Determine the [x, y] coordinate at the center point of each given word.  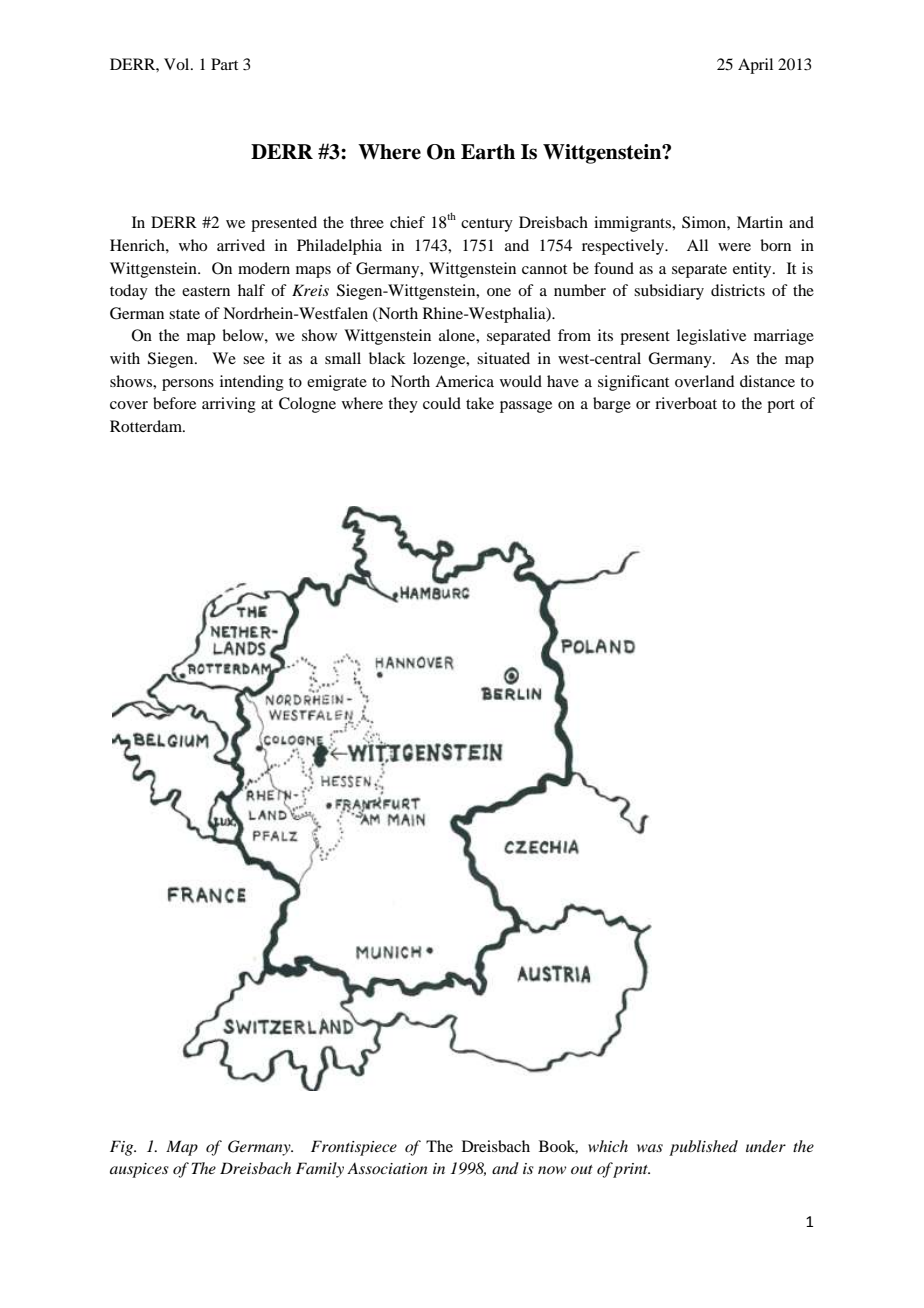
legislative [711, 337]
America [464, 381]
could [442, 403]
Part [224, 64]
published [703, 1148]
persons [188, 385]
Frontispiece [354, 1148]
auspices [139, 1170]
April [755, 66]
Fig [123, 1148]
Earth [488, 152]
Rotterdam [147, 426]
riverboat [686, 403]
